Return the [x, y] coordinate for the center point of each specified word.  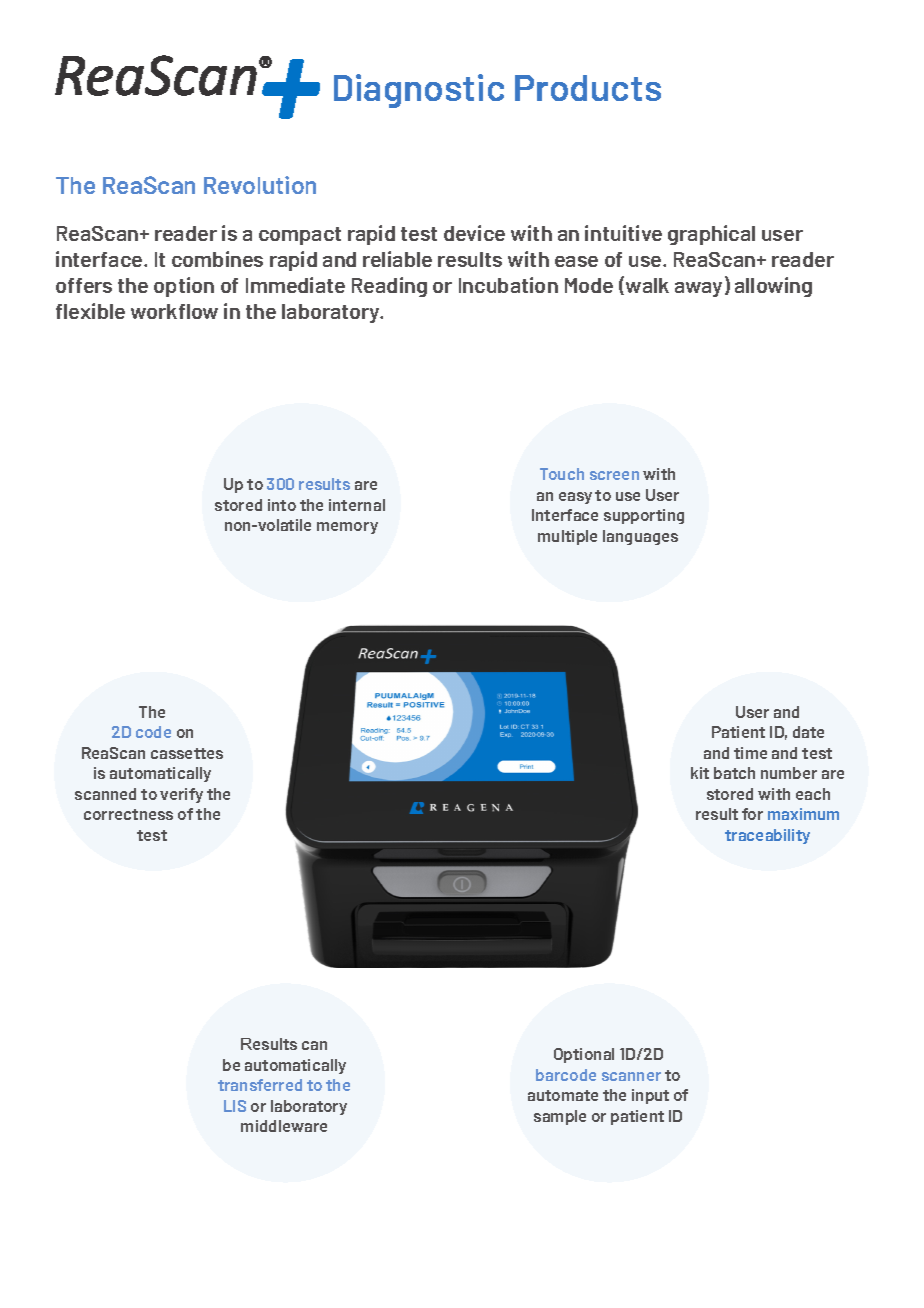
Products [588, 88]
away [698, 289]
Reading [389, 287]
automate [563, 1095]
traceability [767, 836]
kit [700, 773]
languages [640, 537]
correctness [128, 814]
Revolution [260, 185]
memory [347, 528]
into [282, 505]
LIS [235, 1106]
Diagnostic [419, 91]
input [650, 1096]
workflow [174, 311]
